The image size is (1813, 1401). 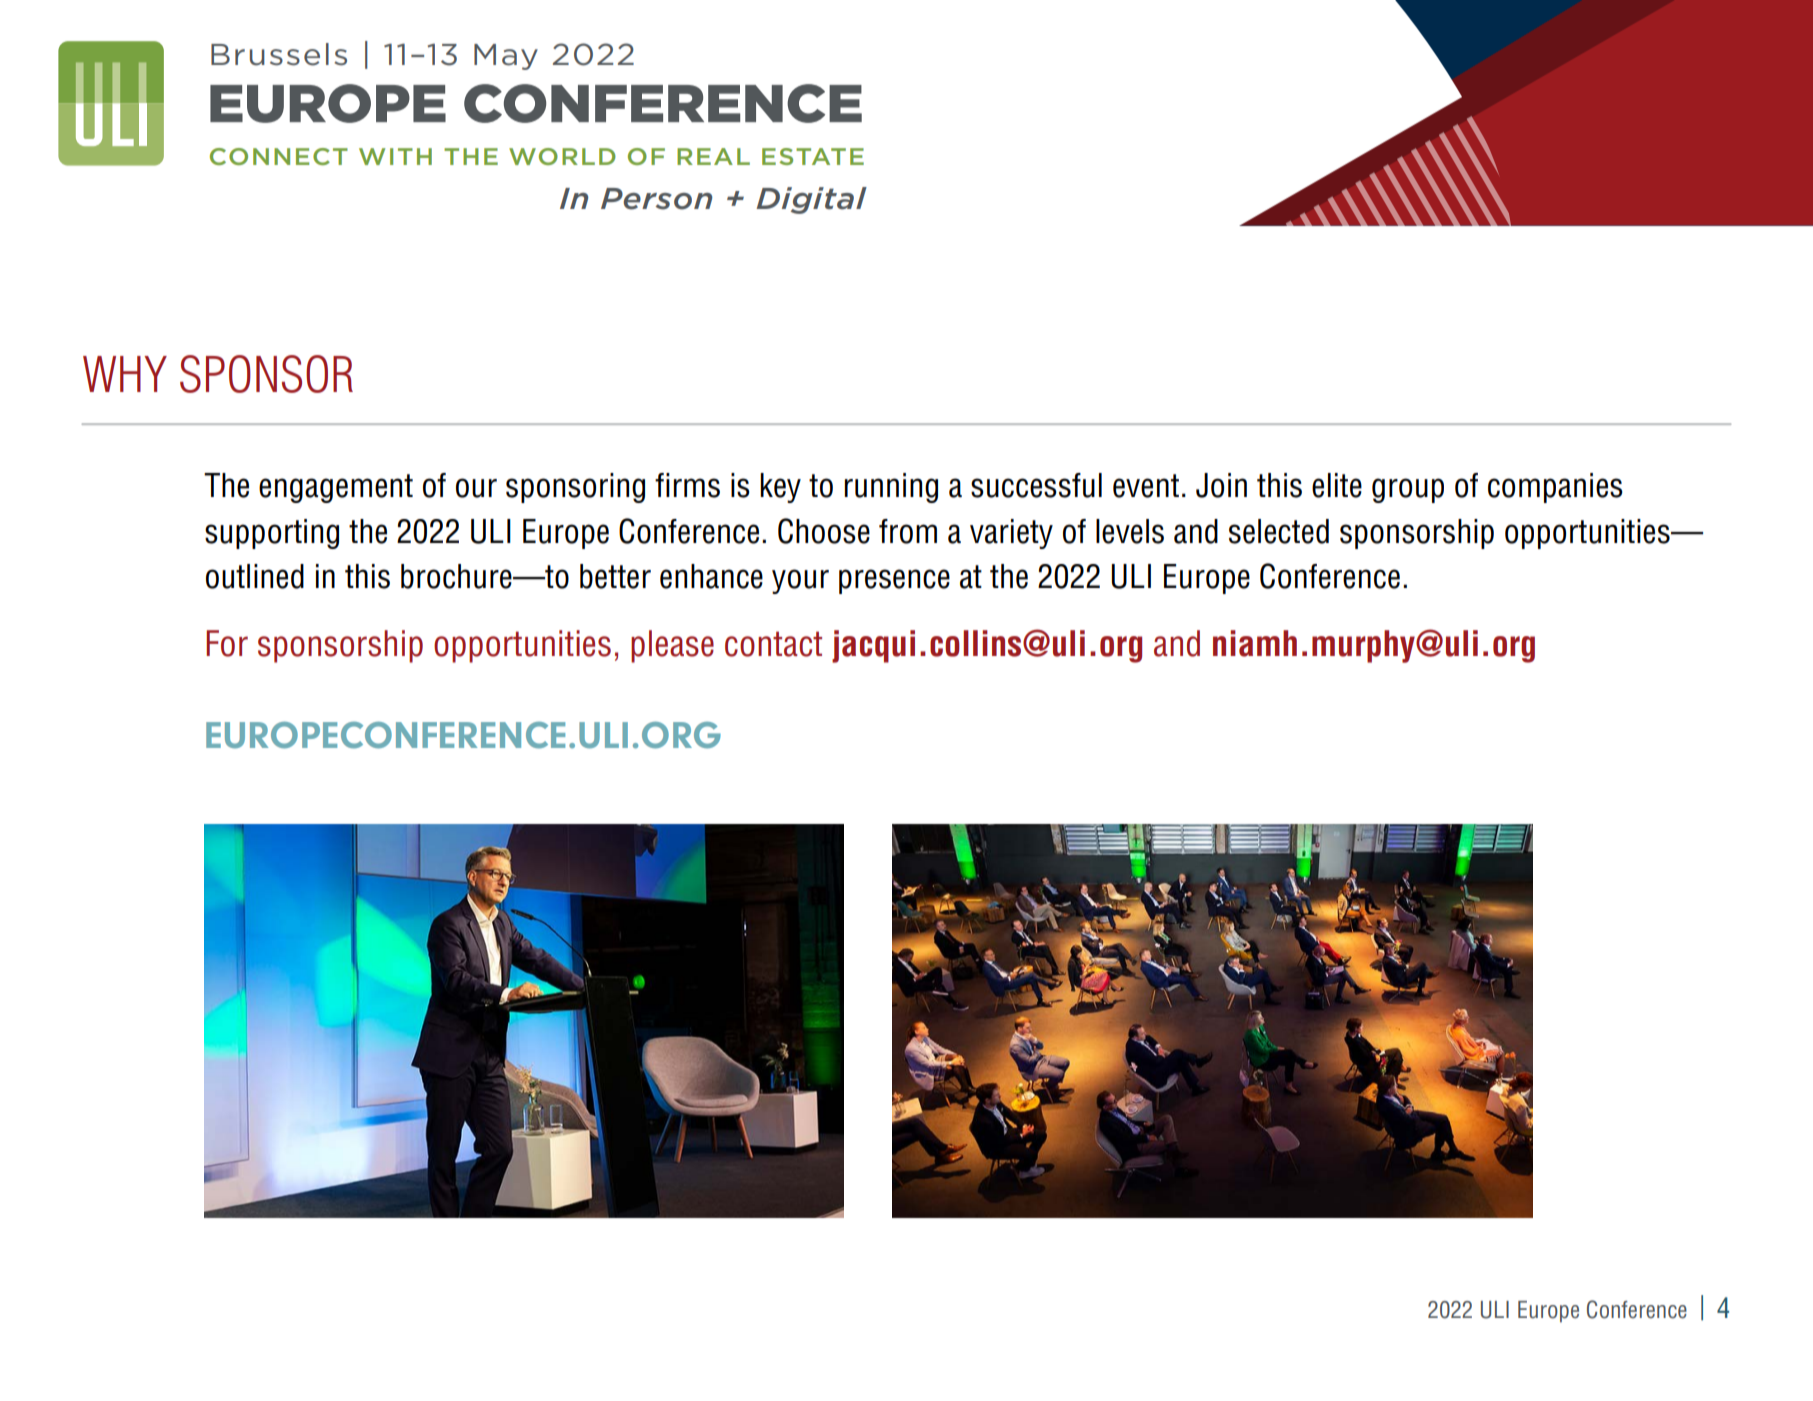 I want to click on selected, so click(x=1279, y=531).
